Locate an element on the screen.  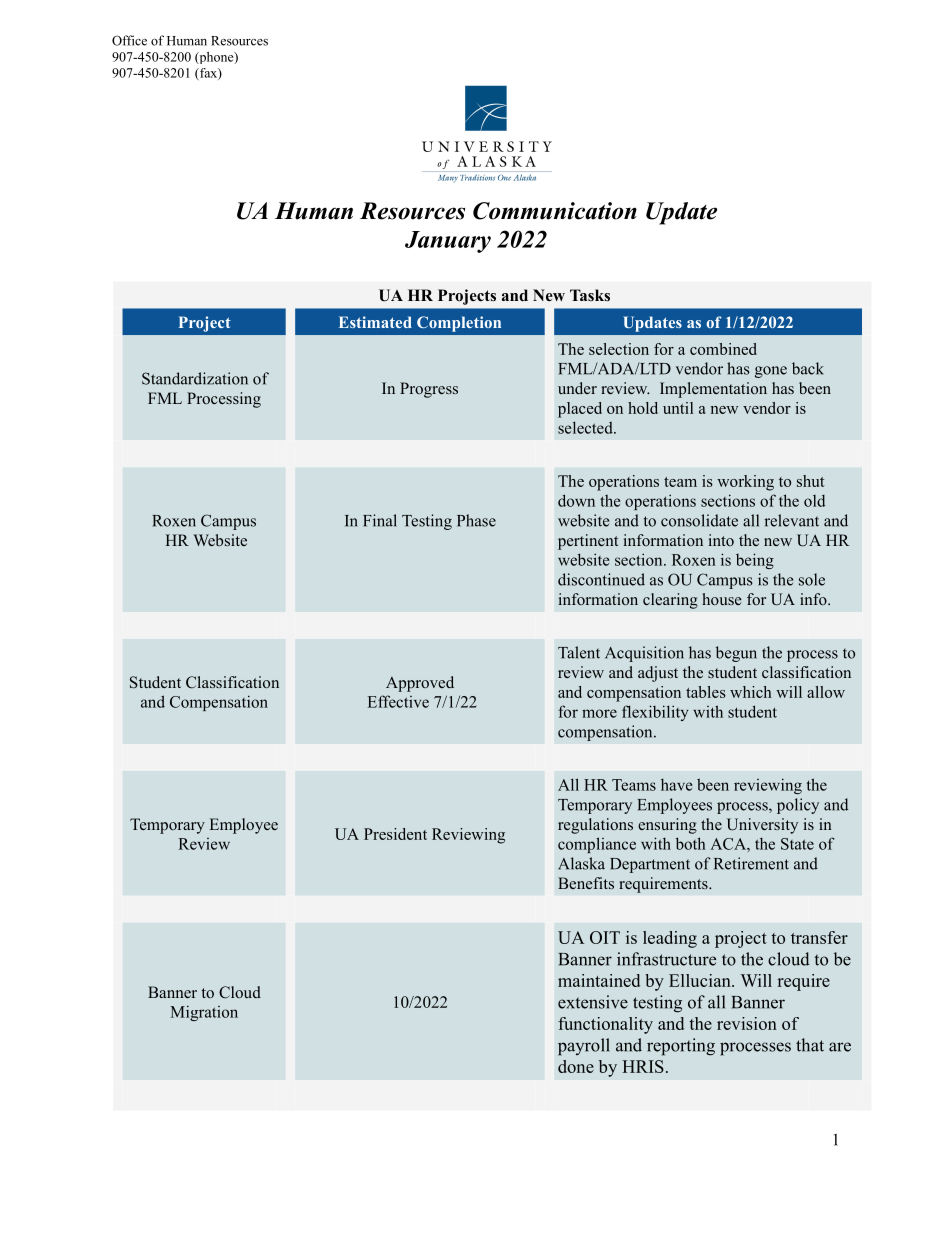
Communication is located at coordinates (555, 211).
